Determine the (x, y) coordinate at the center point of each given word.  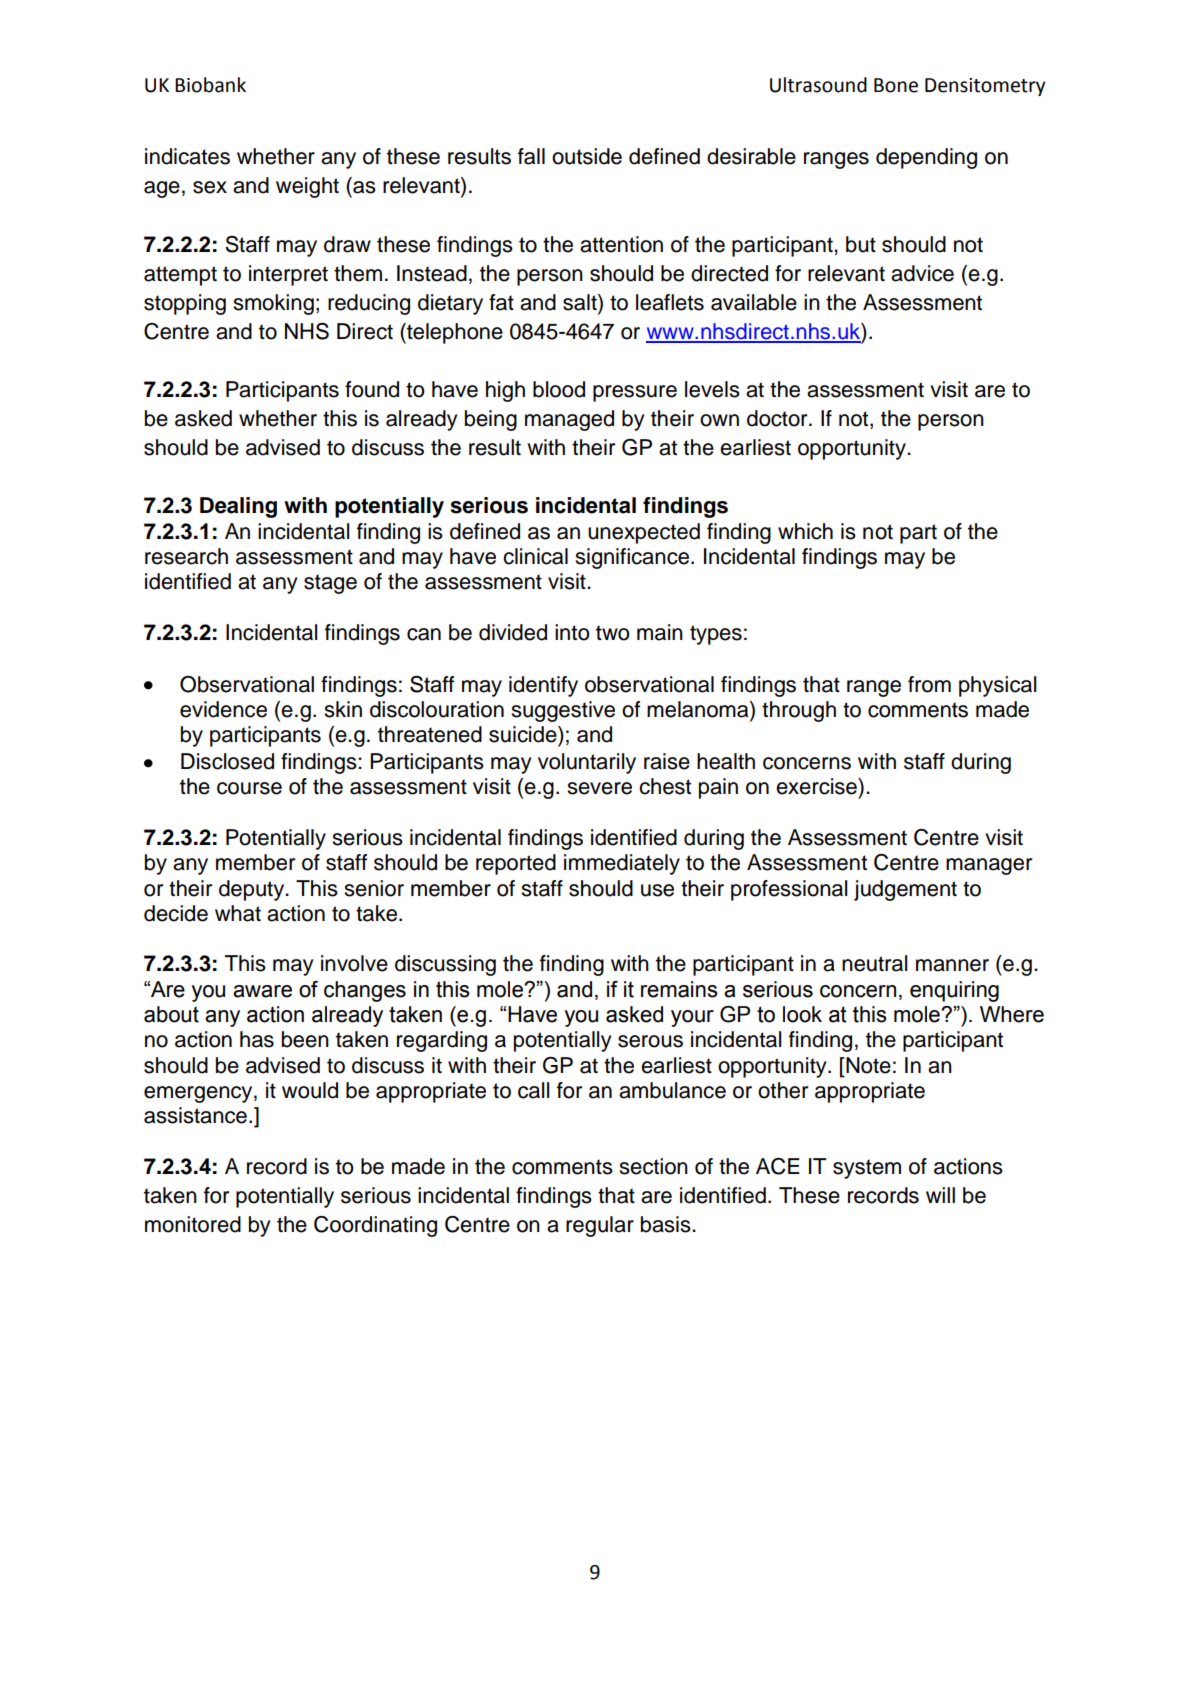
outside (587, 156)
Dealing (238, 507)
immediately (622, 864)
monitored (193, 1224)
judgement (905, 890)
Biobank (210, 85)
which (805, 531)
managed (569, 420)
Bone (896, 85)
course (249, 788)
